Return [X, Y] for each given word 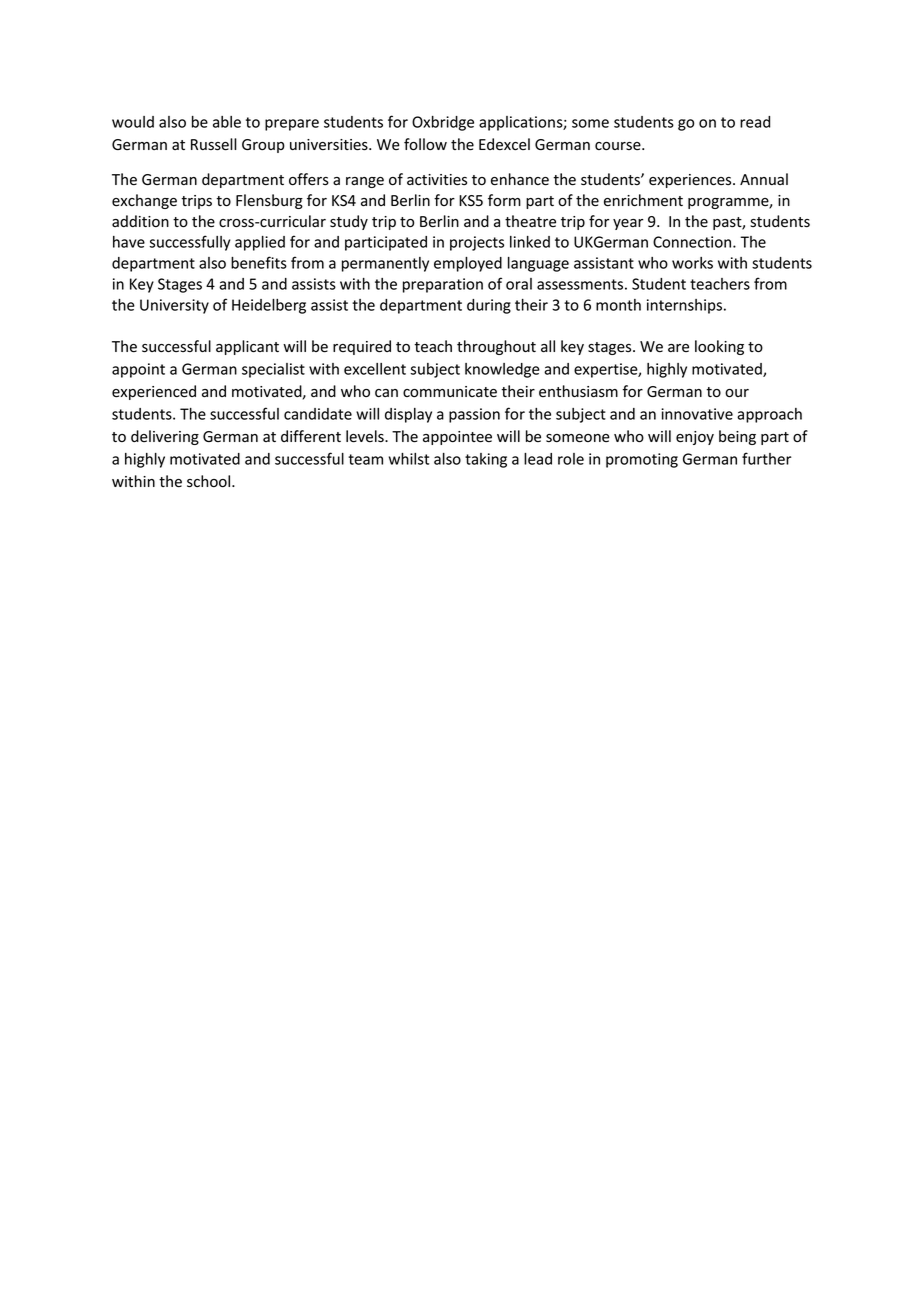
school [210, 481]
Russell [214, 144]
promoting [642, 460]
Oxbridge [443, 123]
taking [486, 460]
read [755, 122]
